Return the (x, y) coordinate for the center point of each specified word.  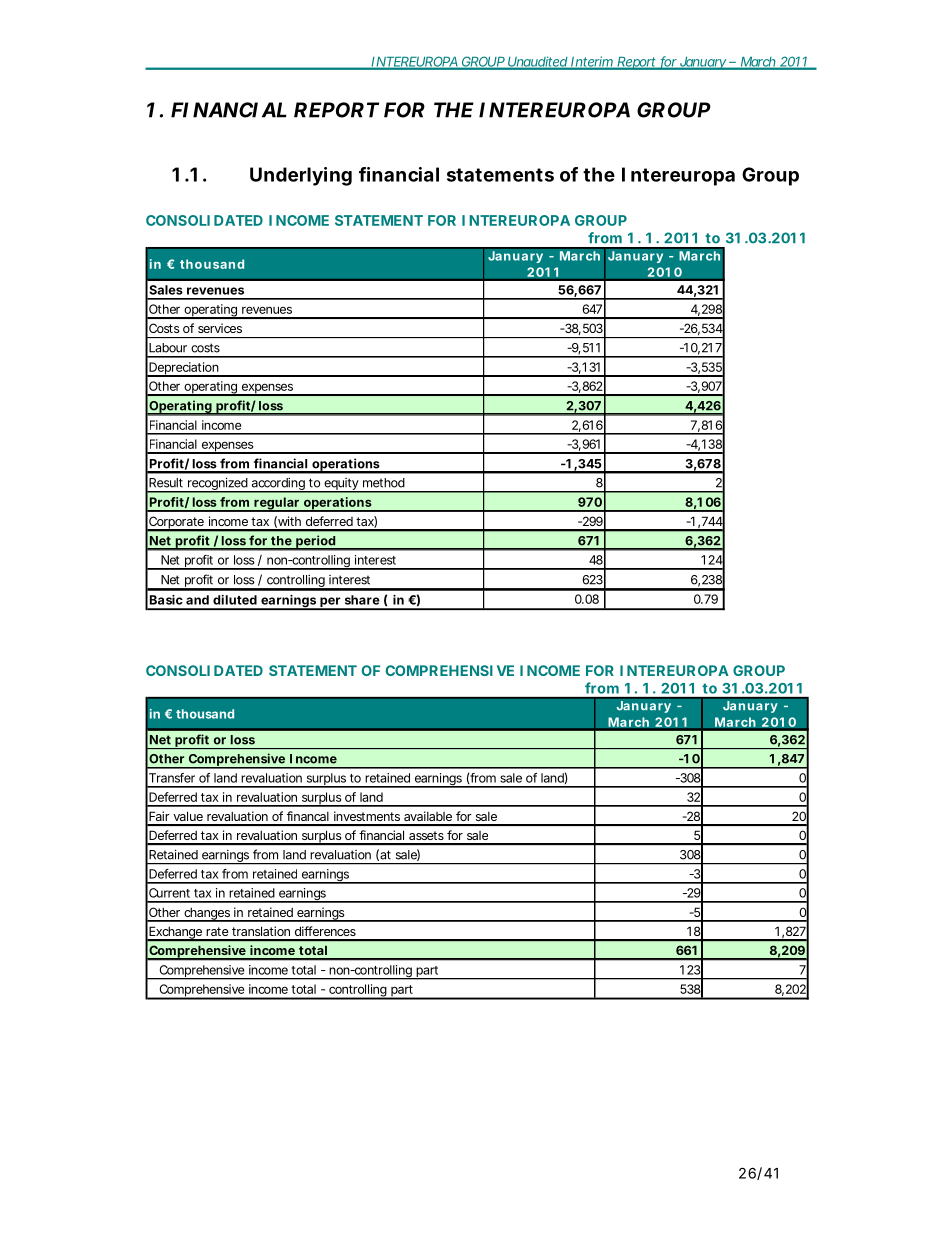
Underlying (301, 176)
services (220, 328)
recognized (217, 485)
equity (341, 485)
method (384, 483)
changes (207, 914)
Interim (592, 62)
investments (367, 816)
